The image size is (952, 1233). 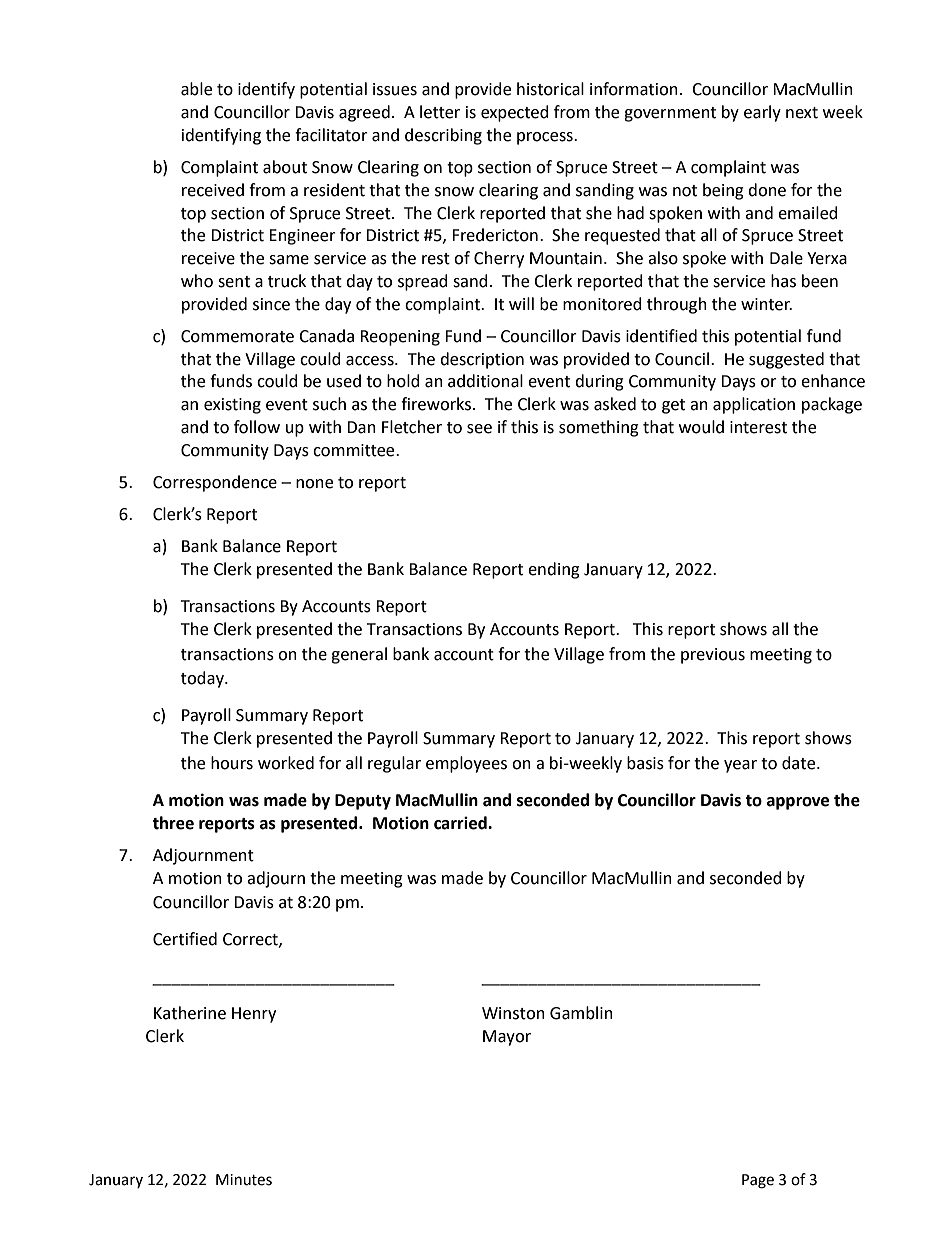 I want to click on Certified, so click(x=185, y=939).
